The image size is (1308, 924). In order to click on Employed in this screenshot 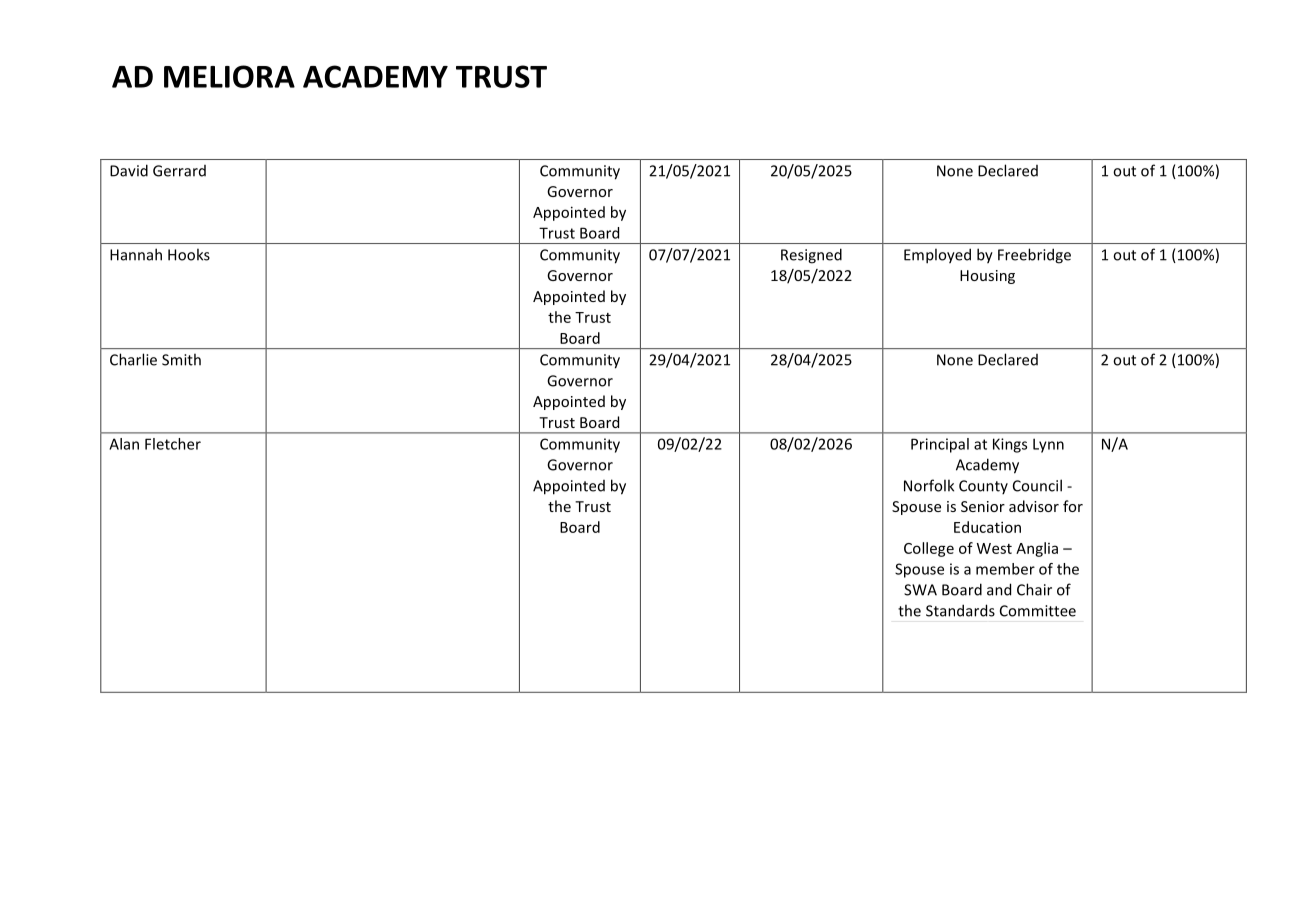, I will do `click(937, 256)`.
